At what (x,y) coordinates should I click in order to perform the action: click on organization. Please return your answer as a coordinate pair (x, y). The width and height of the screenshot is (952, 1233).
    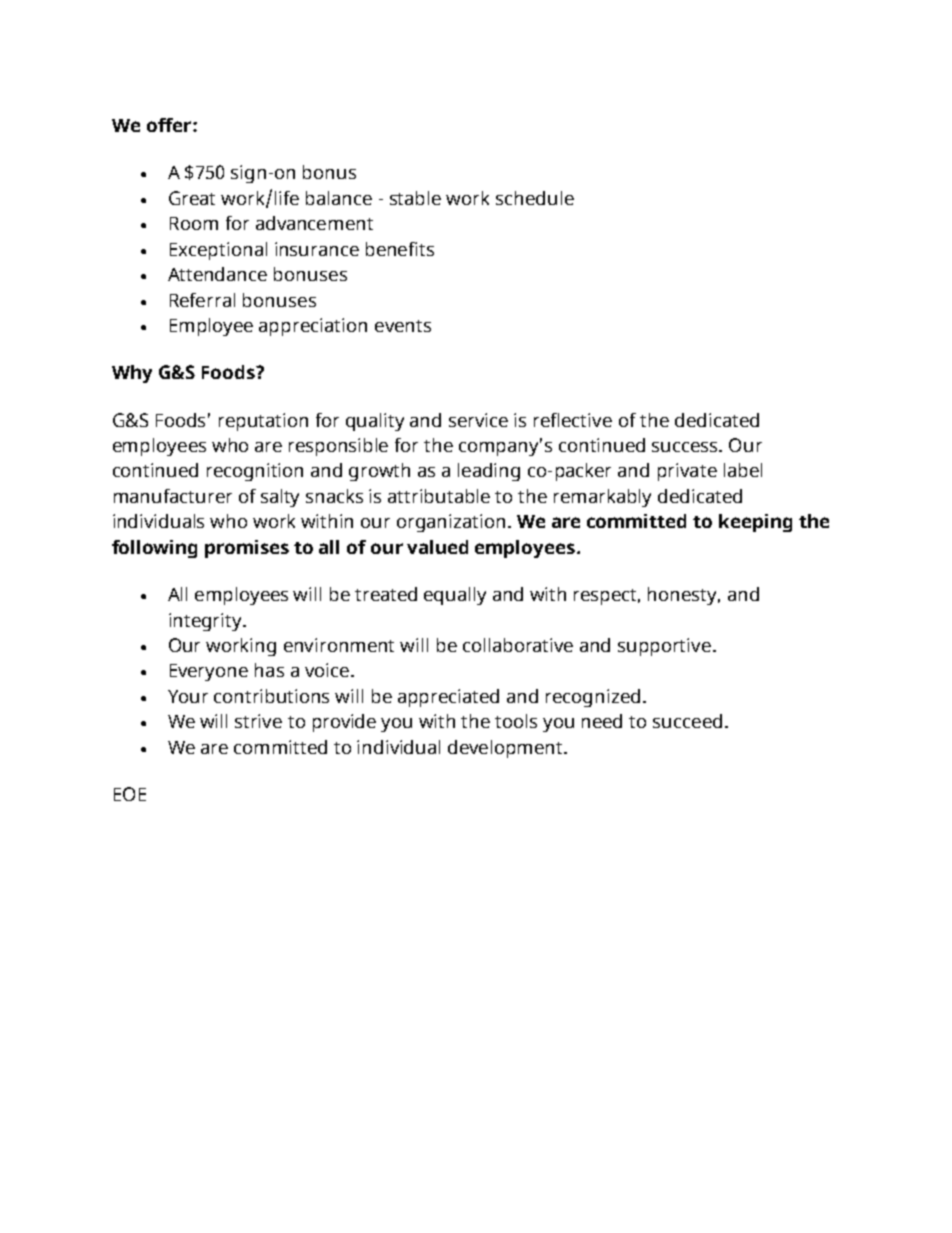
    Looking at the image, I should click on (451, 523).
